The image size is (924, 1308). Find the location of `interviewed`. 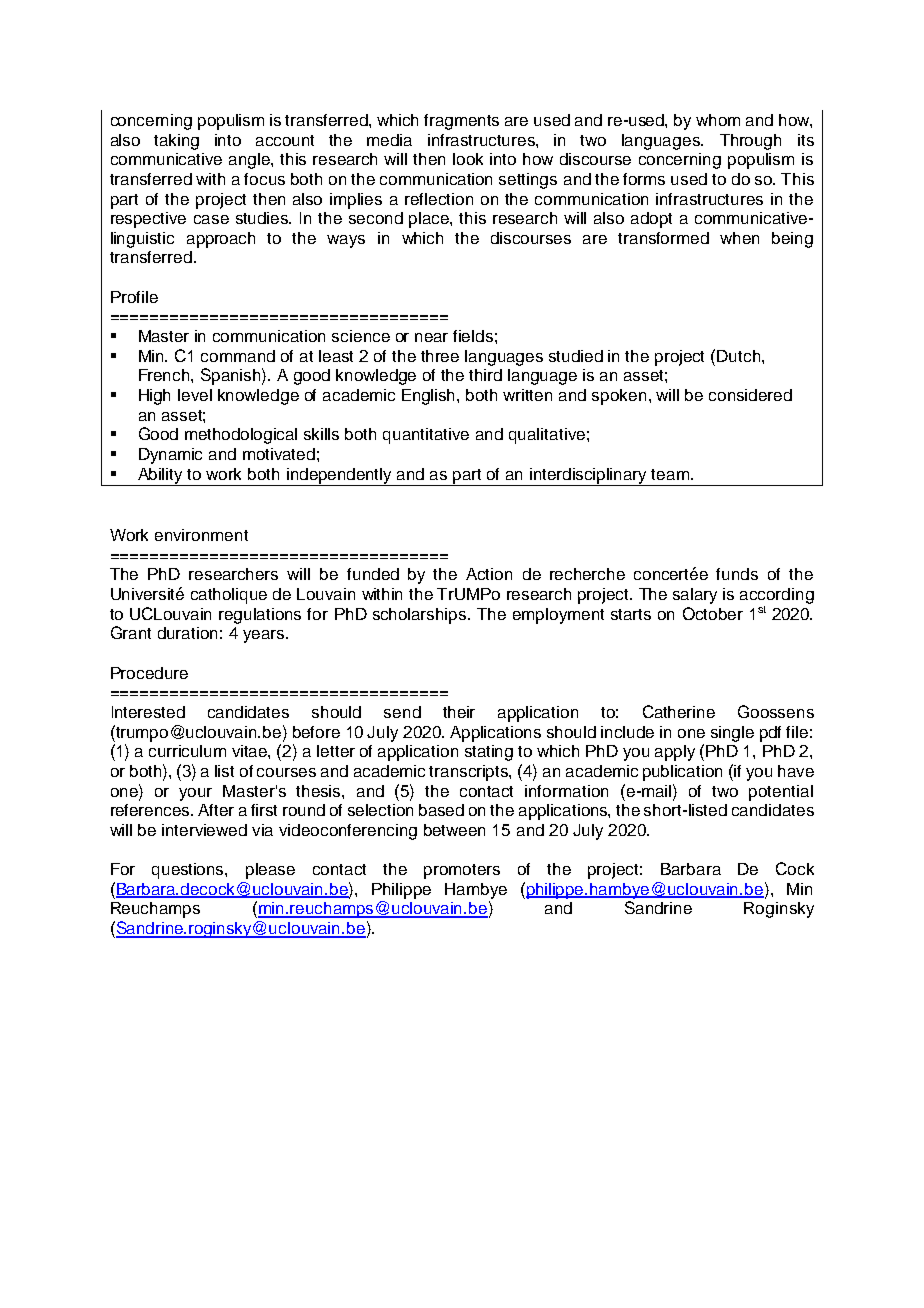

interviewed is located at coordinates (204, 830).
